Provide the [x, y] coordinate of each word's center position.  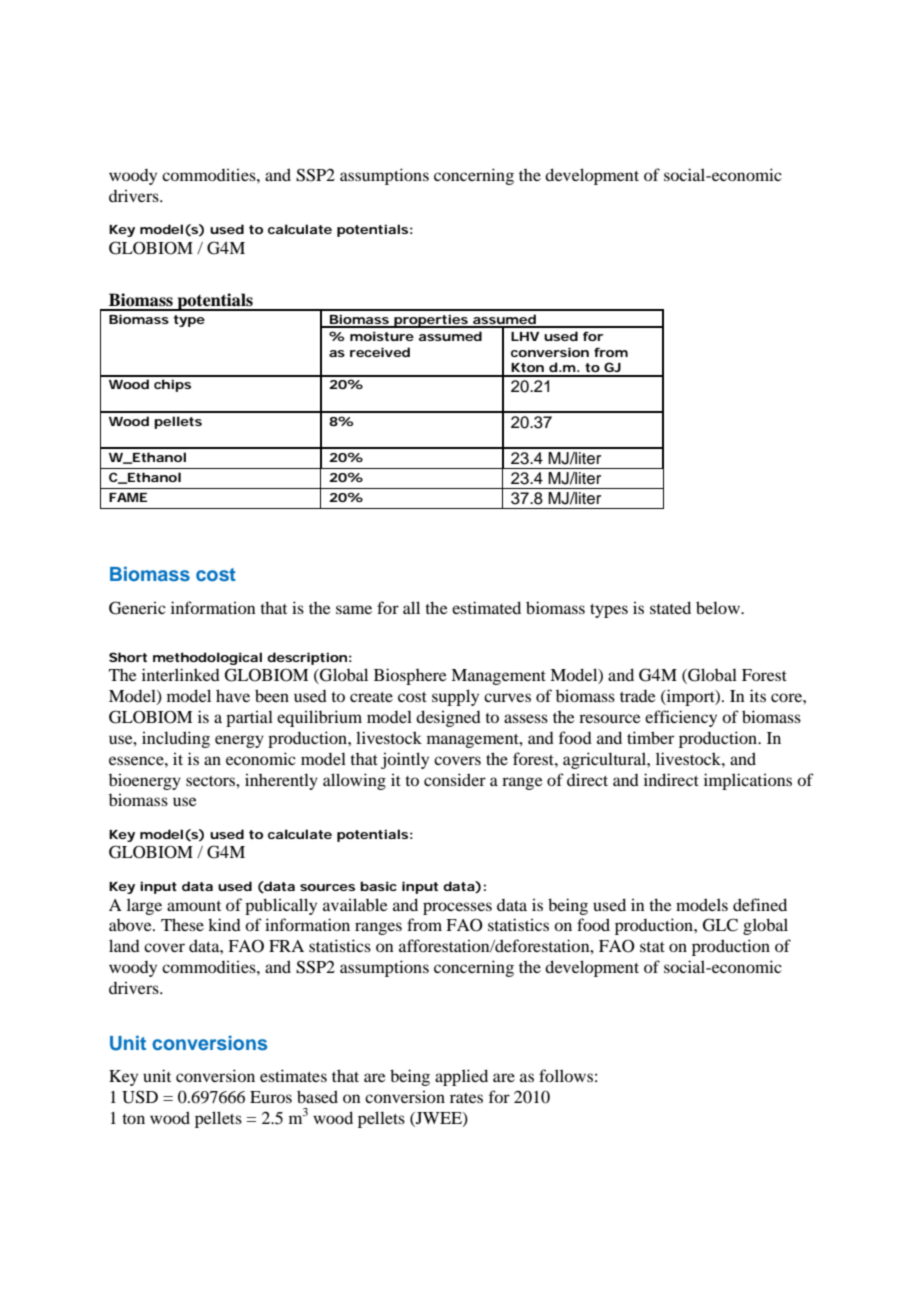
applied [461, 1077]
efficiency [681, 718]
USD [140, 1097]
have [233, 695]
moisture [382, 336]
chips [172, 385]
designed [448, 718]
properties [432, 321]
